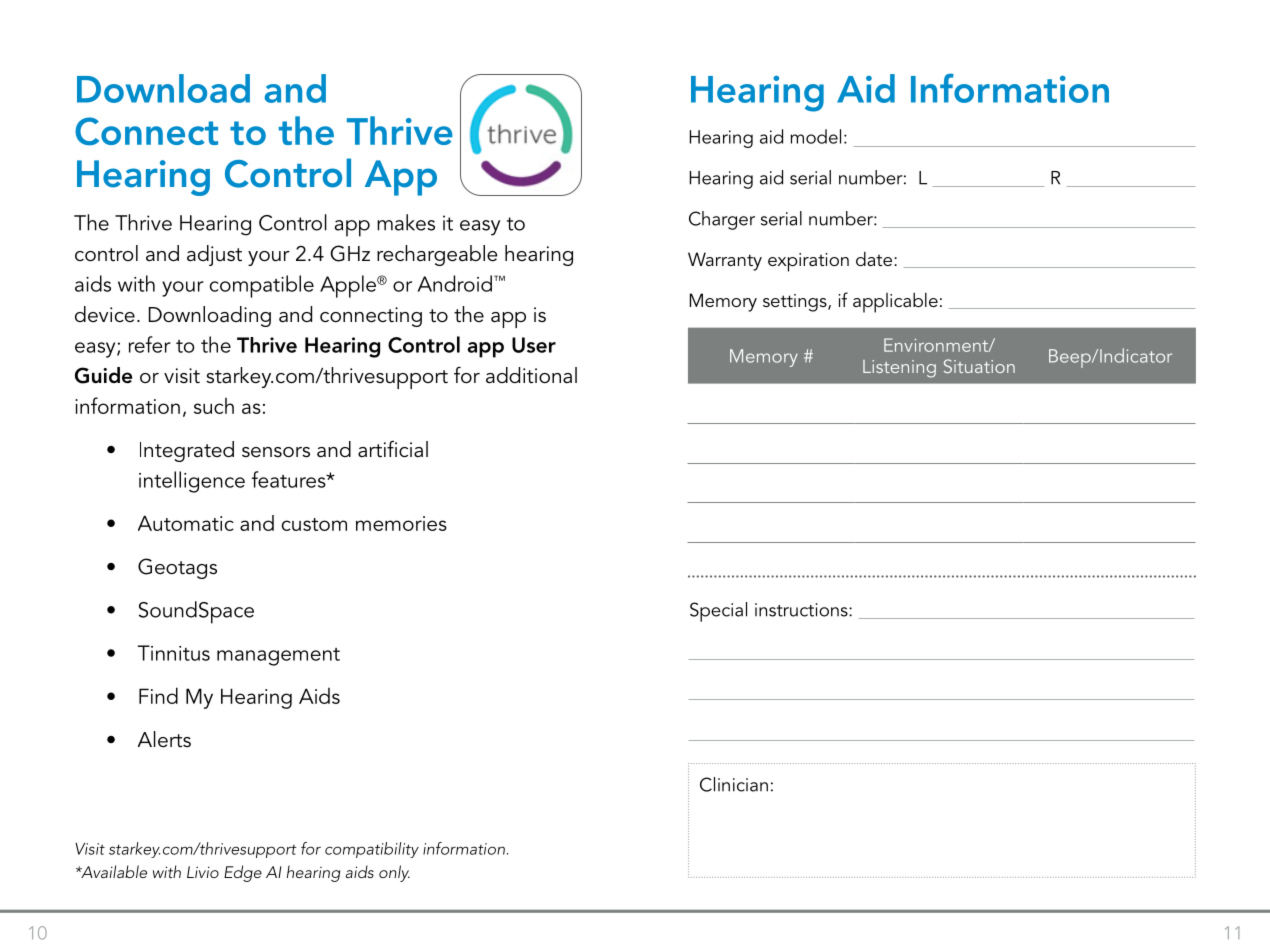 This image has width=1270, height=952. Describe the element at coordinates (406, 222) in the image. I see `makes` at that location.
